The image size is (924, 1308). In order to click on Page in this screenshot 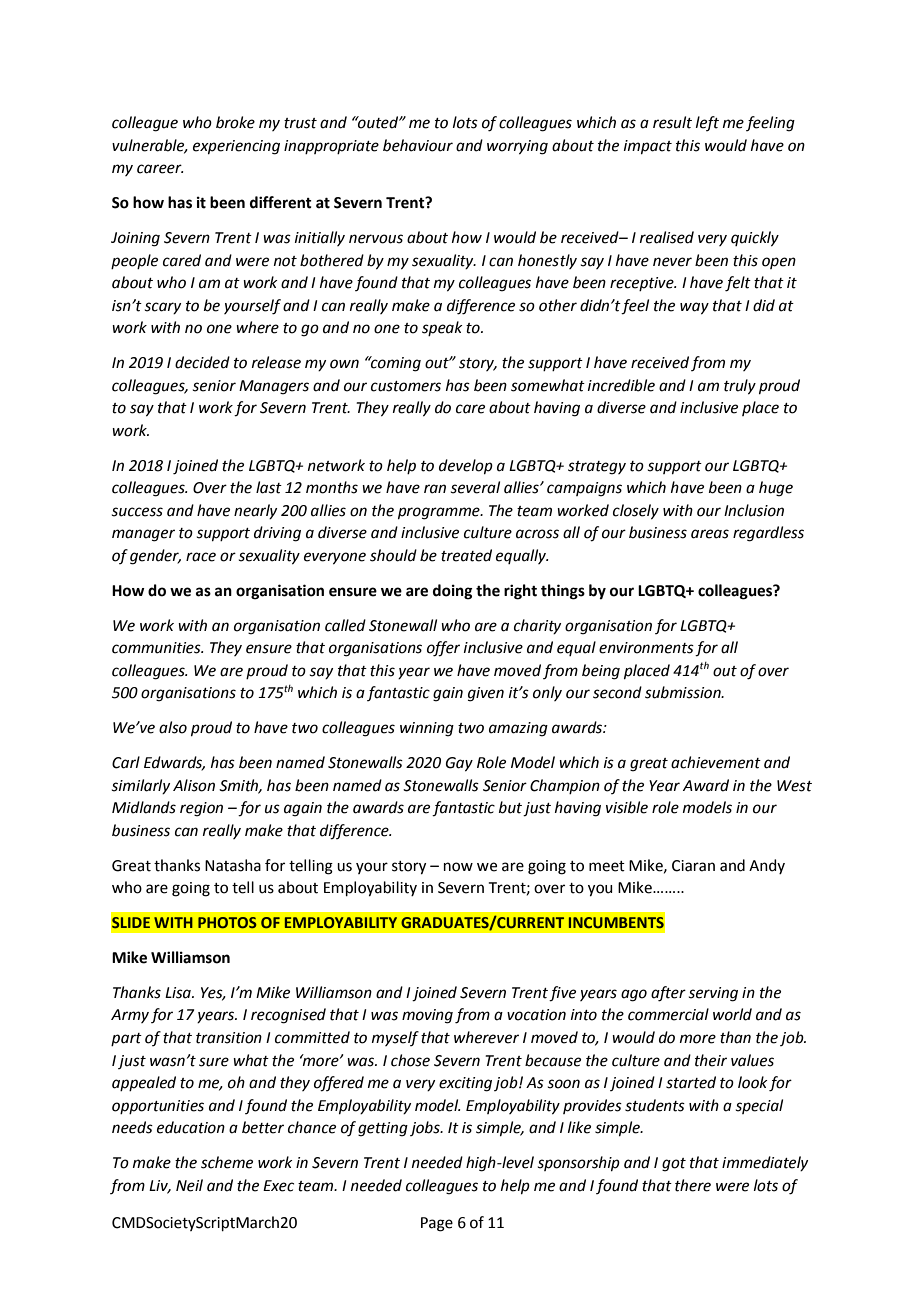, I will do `click(437, 1224)`.
